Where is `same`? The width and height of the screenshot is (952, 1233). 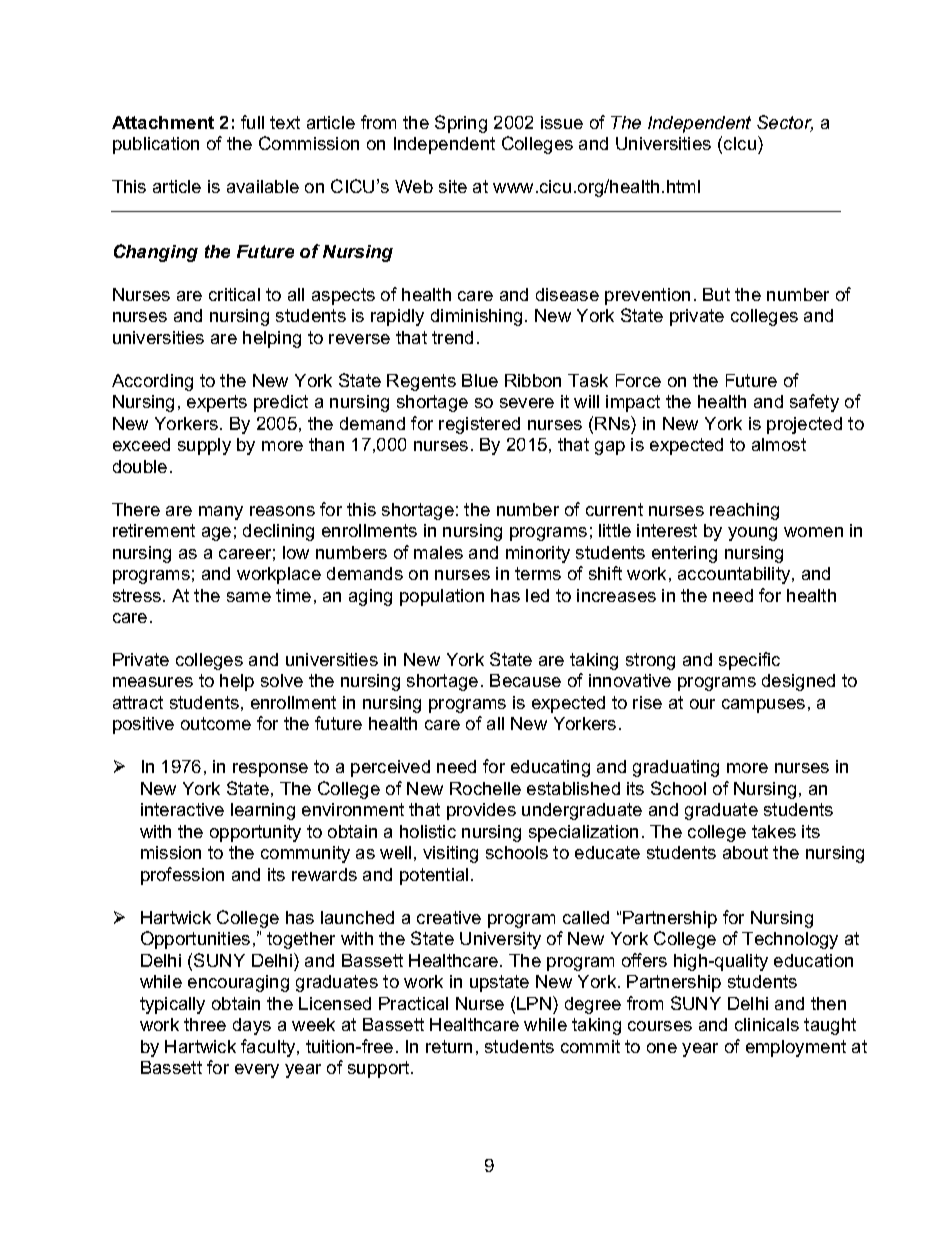
same is located at coordinates (249, 597).
